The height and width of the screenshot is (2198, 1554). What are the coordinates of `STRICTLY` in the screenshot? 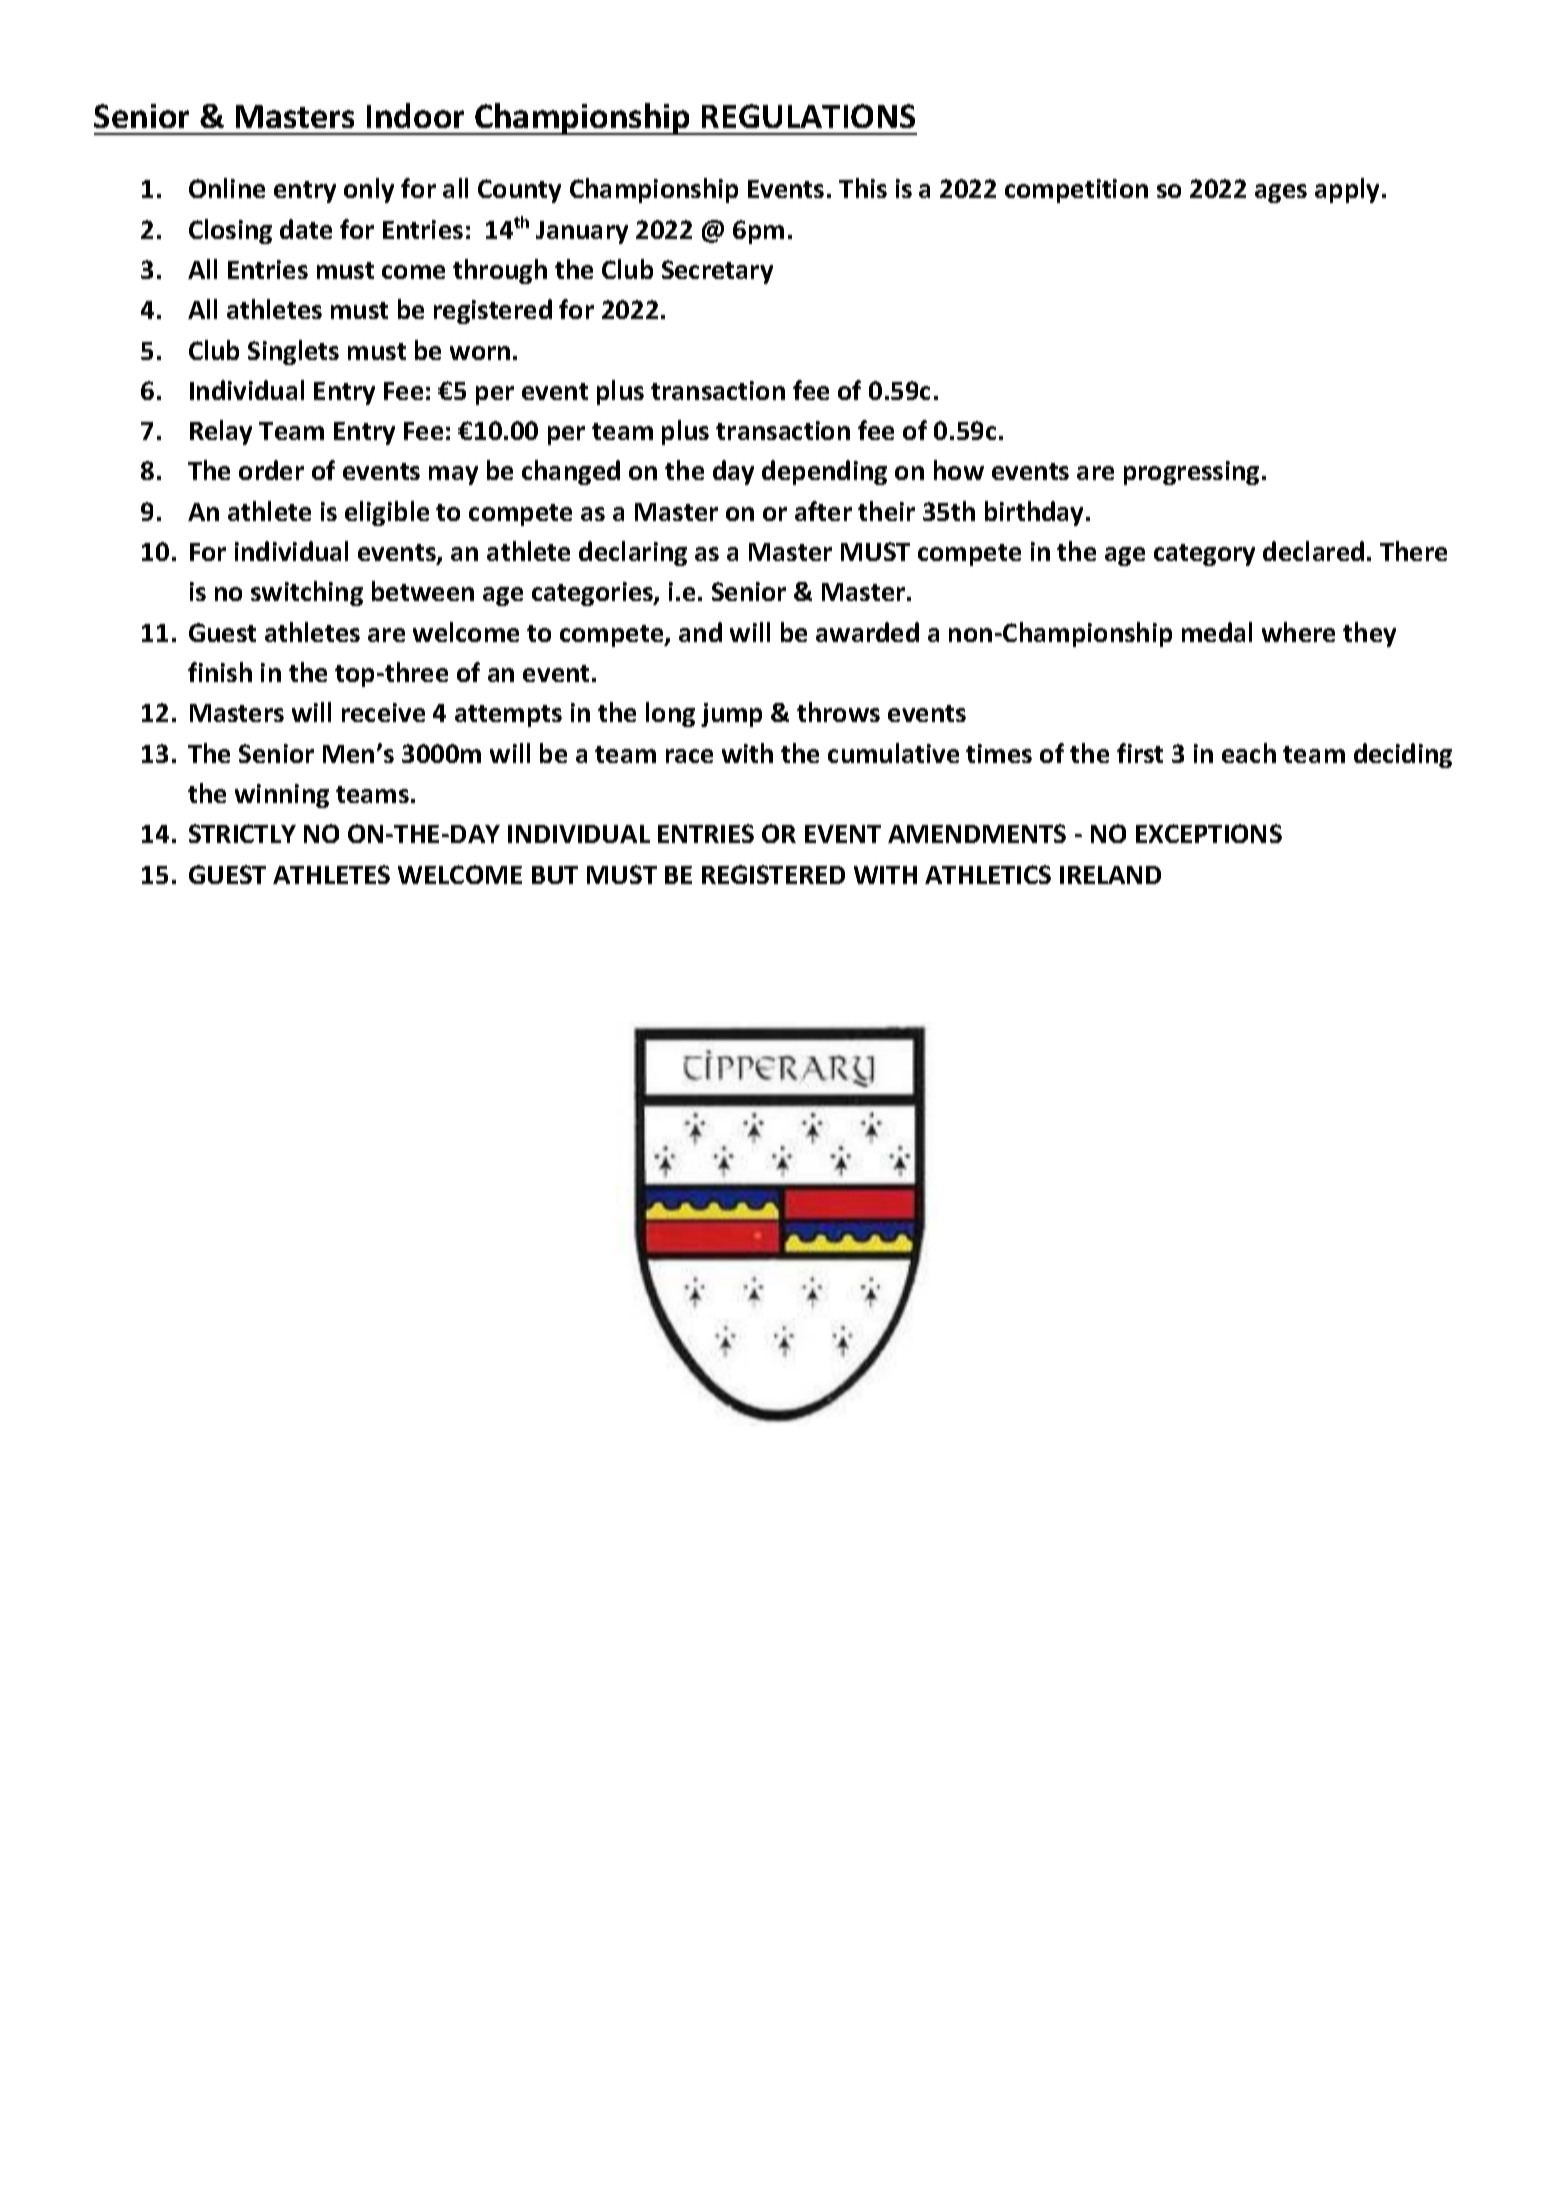 It's located at (242, 833).
